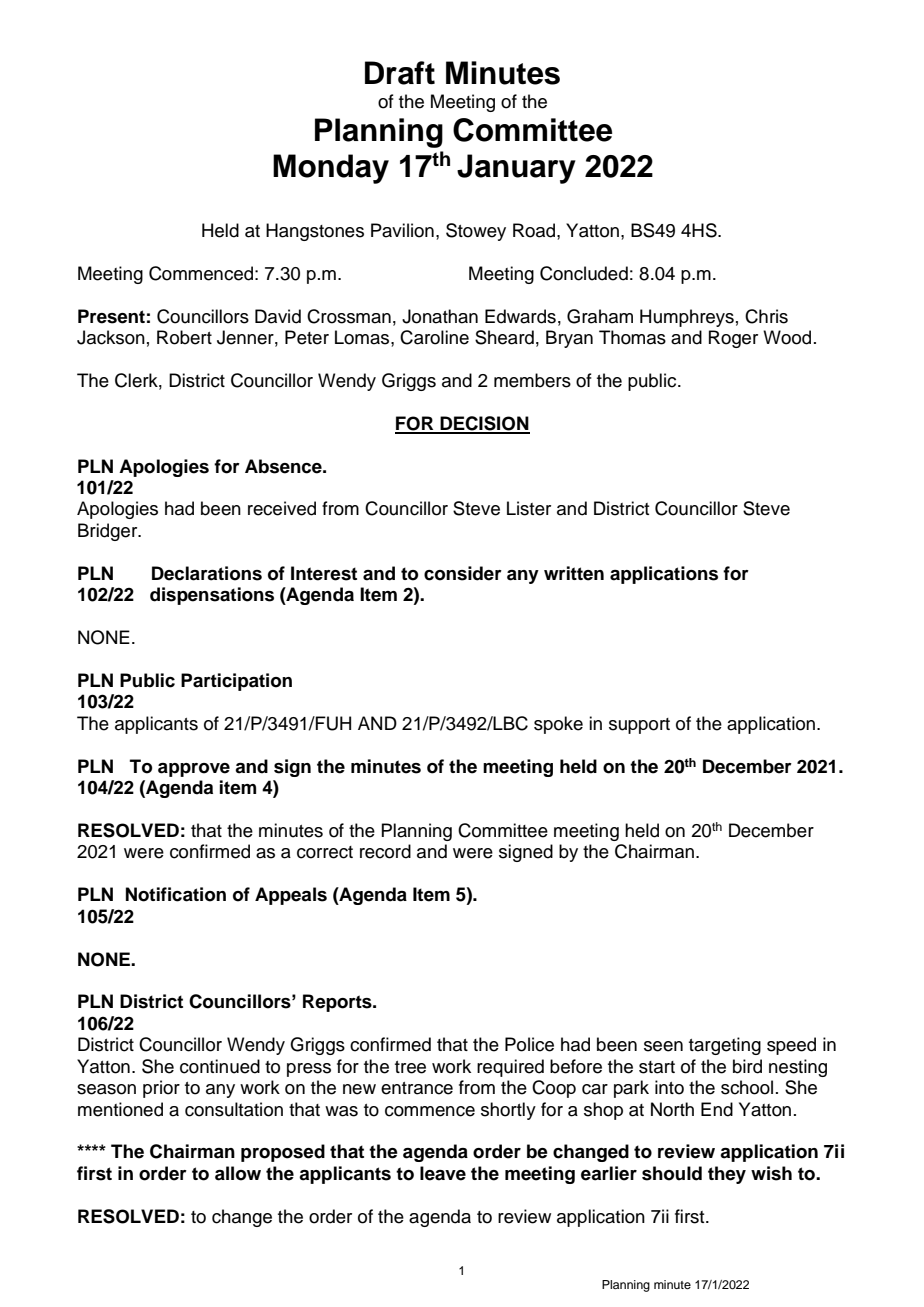 This document has height=1307, width=924. What do you see at coordinates (434, 337) in the document?
I see `Caroline` at bounding box center [434, 337].
